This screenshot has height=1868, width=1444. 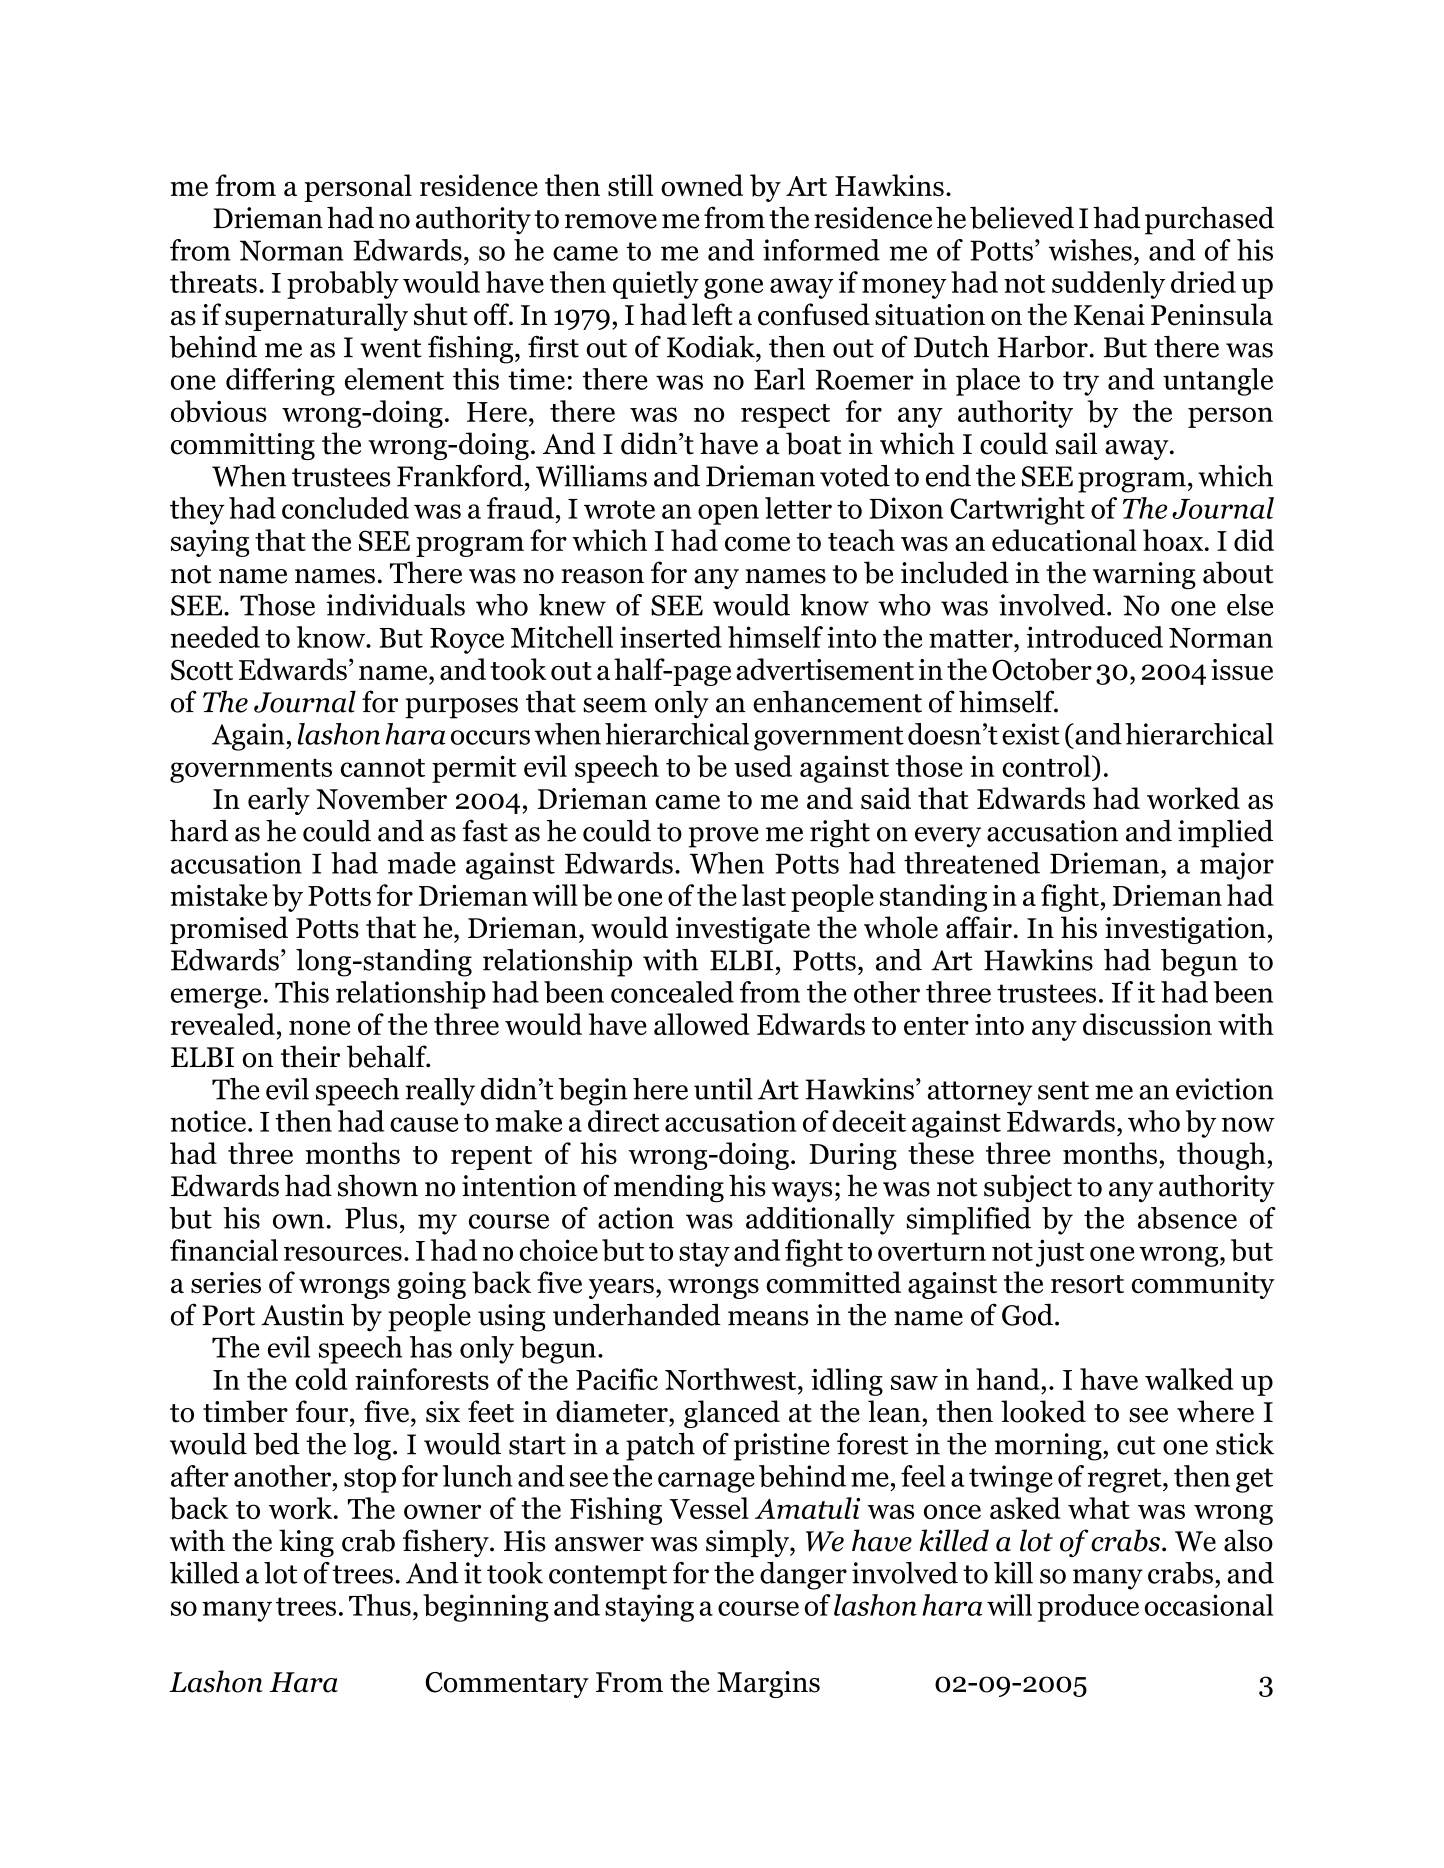 I want to click on investigate, so click(x=743, y=930).
